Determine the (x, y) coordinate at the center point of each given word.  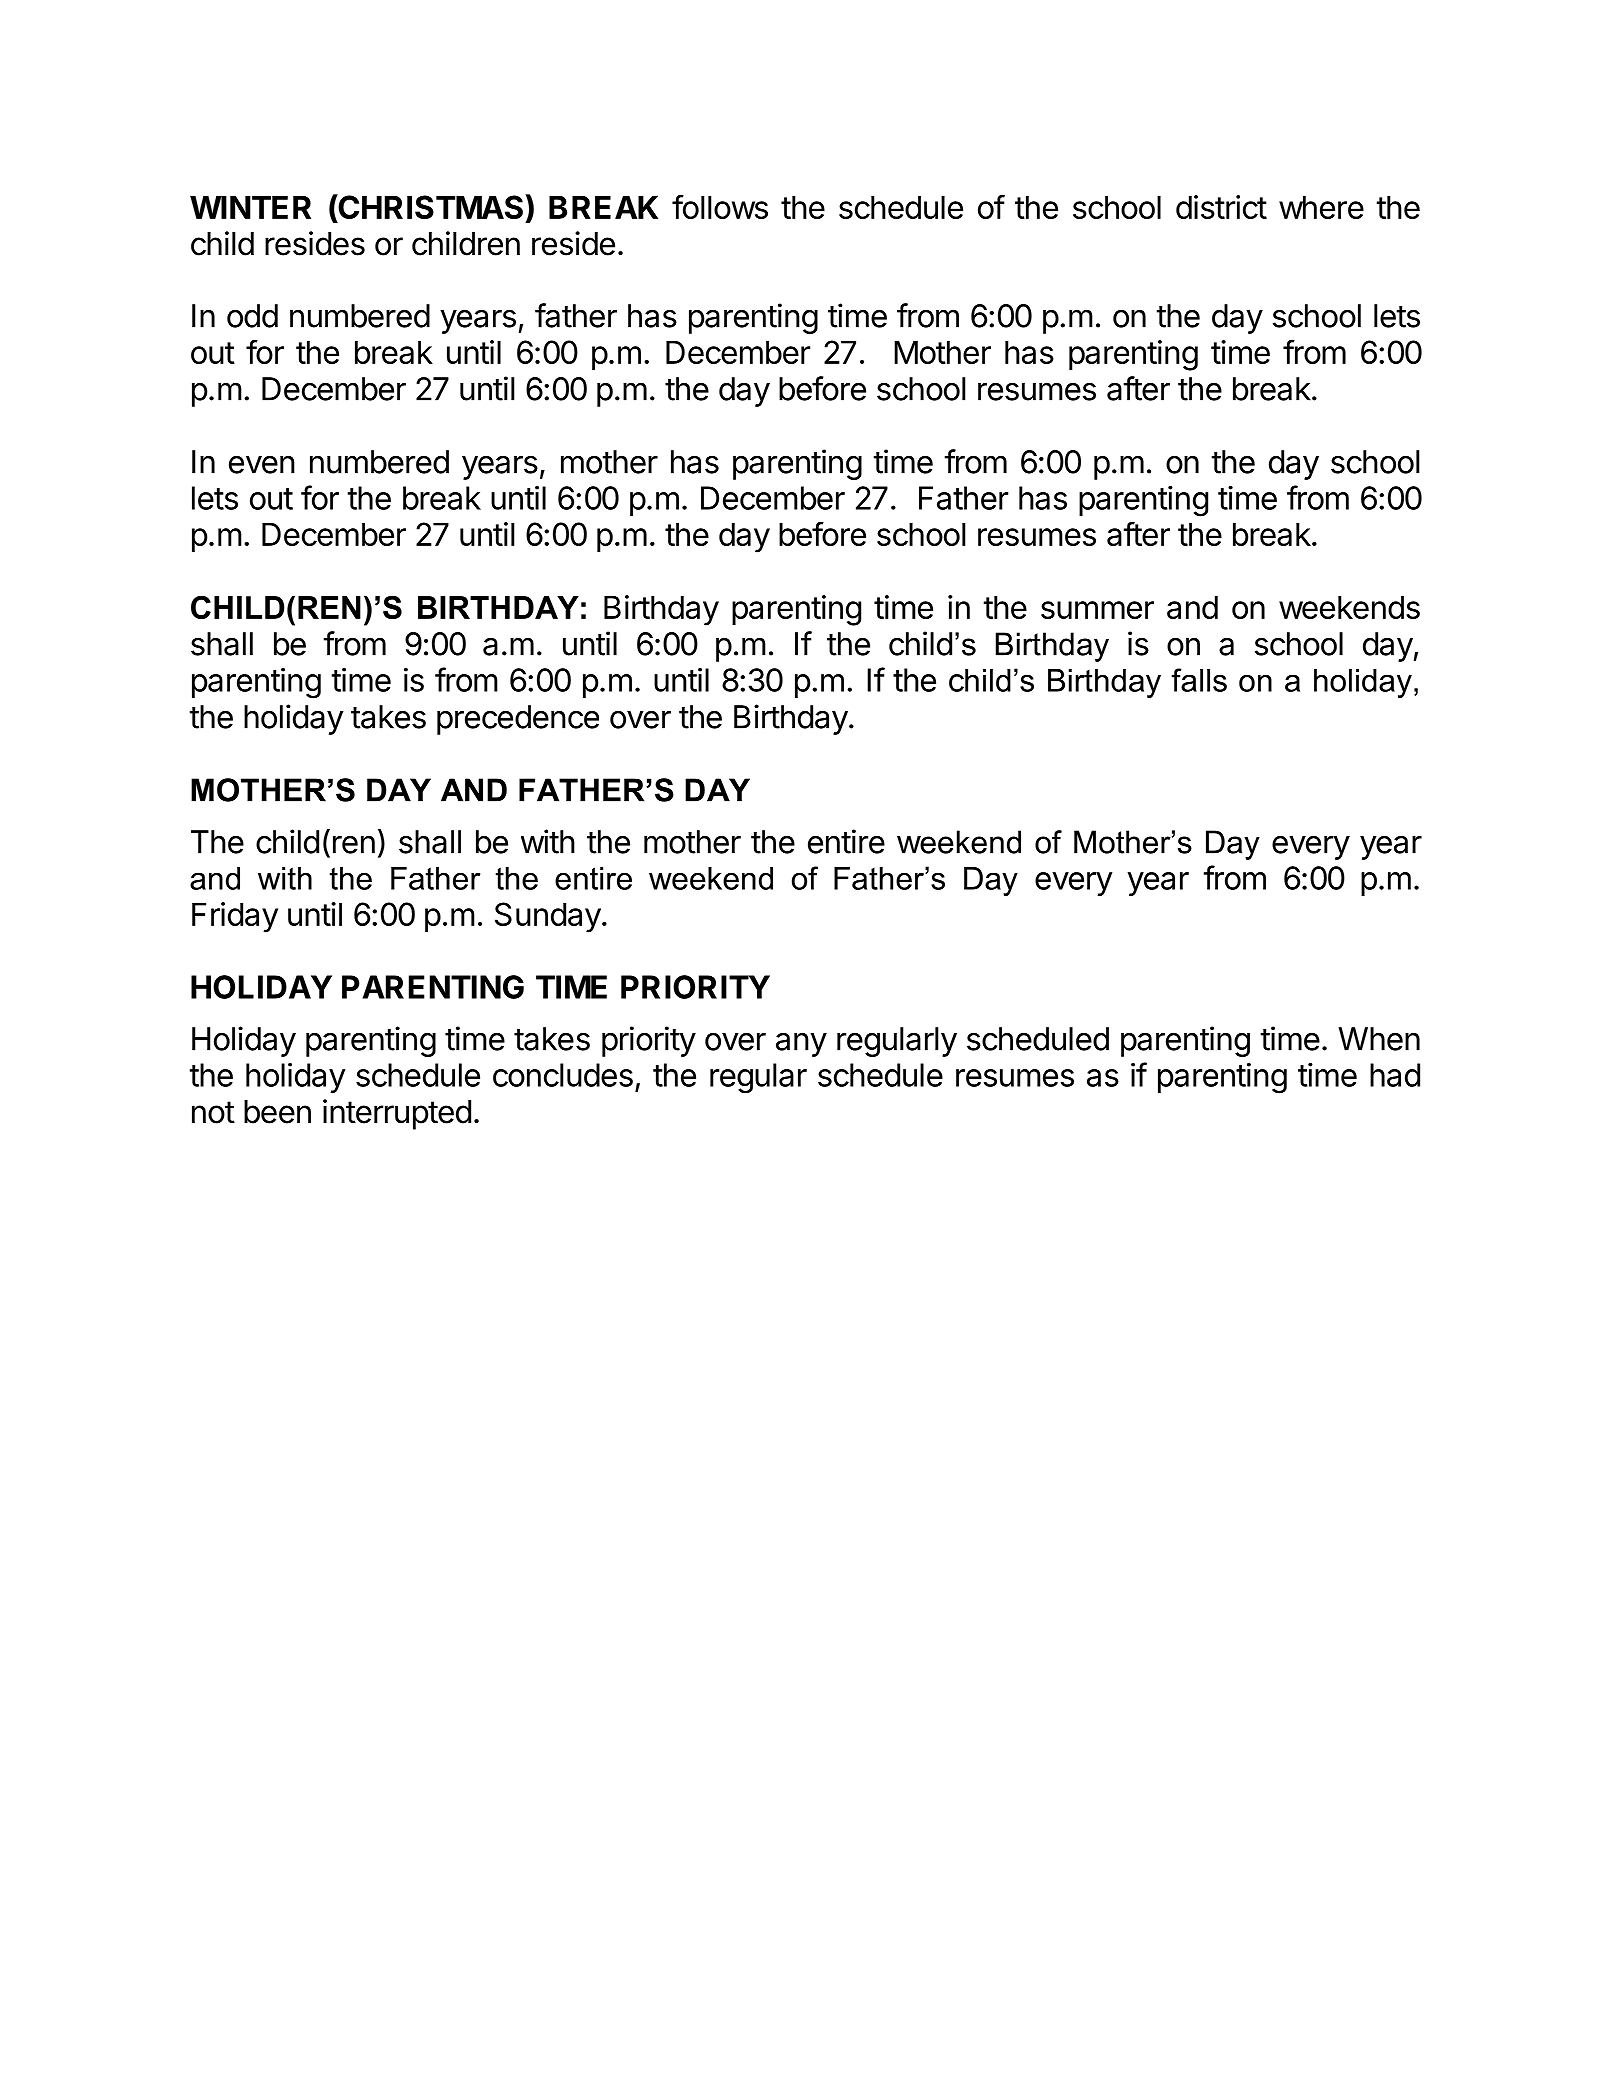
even (262, 465)
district (1221, 207)
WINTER (250, 207)
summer (1097, 610)
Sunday (548, 917)
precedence (518, 720)
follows (720, 206)
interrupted (397, 1114)
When (1379, 1039)
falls (1199, 680)
